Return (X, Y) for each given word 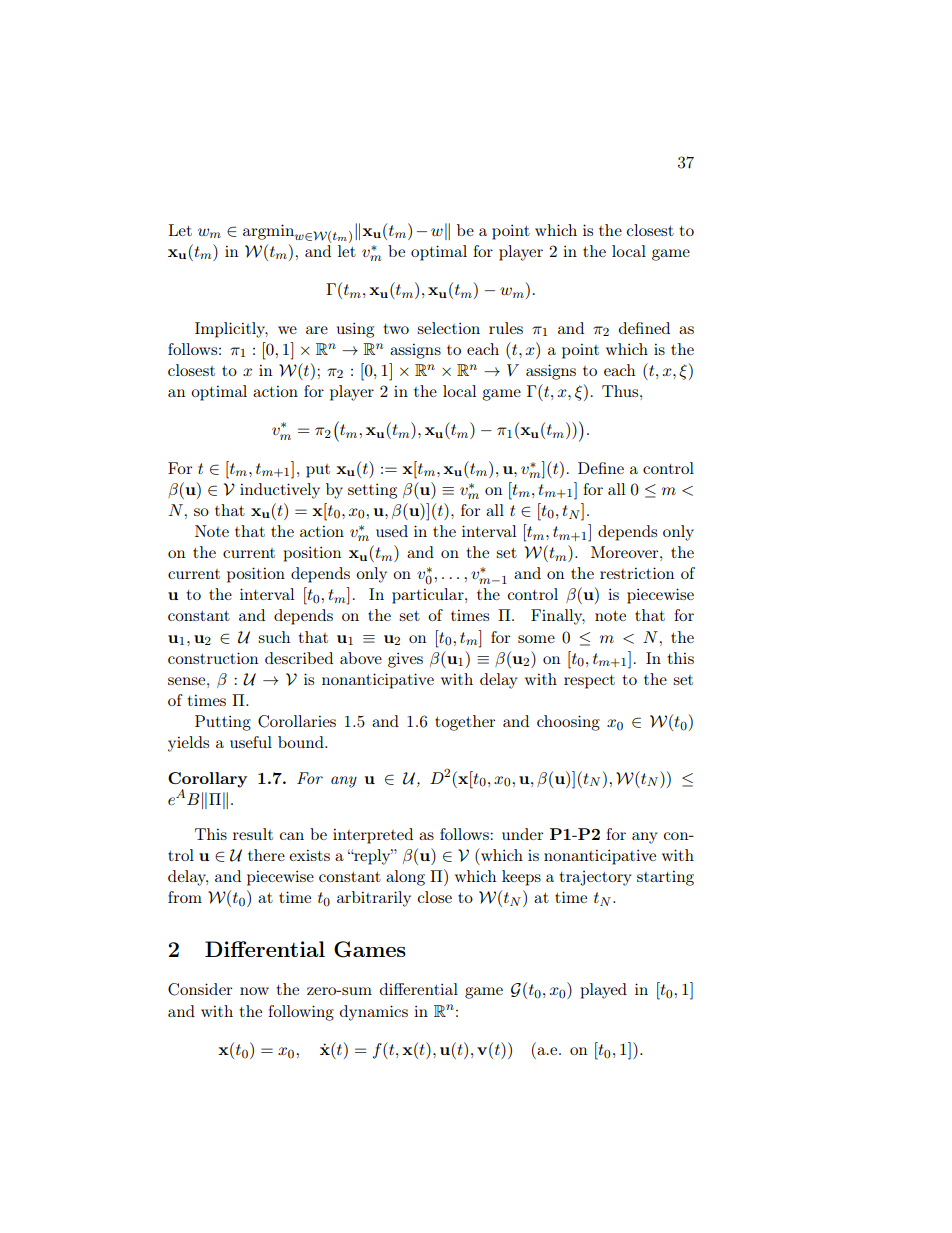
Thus (621, 391)
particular (429, 596)
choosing (568, 723)
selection (448, 328)
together (465, 723)
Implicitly (231, 330)
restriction (637, 573)
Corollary (207, 780)
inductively (280, 491)
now (254, 991)
